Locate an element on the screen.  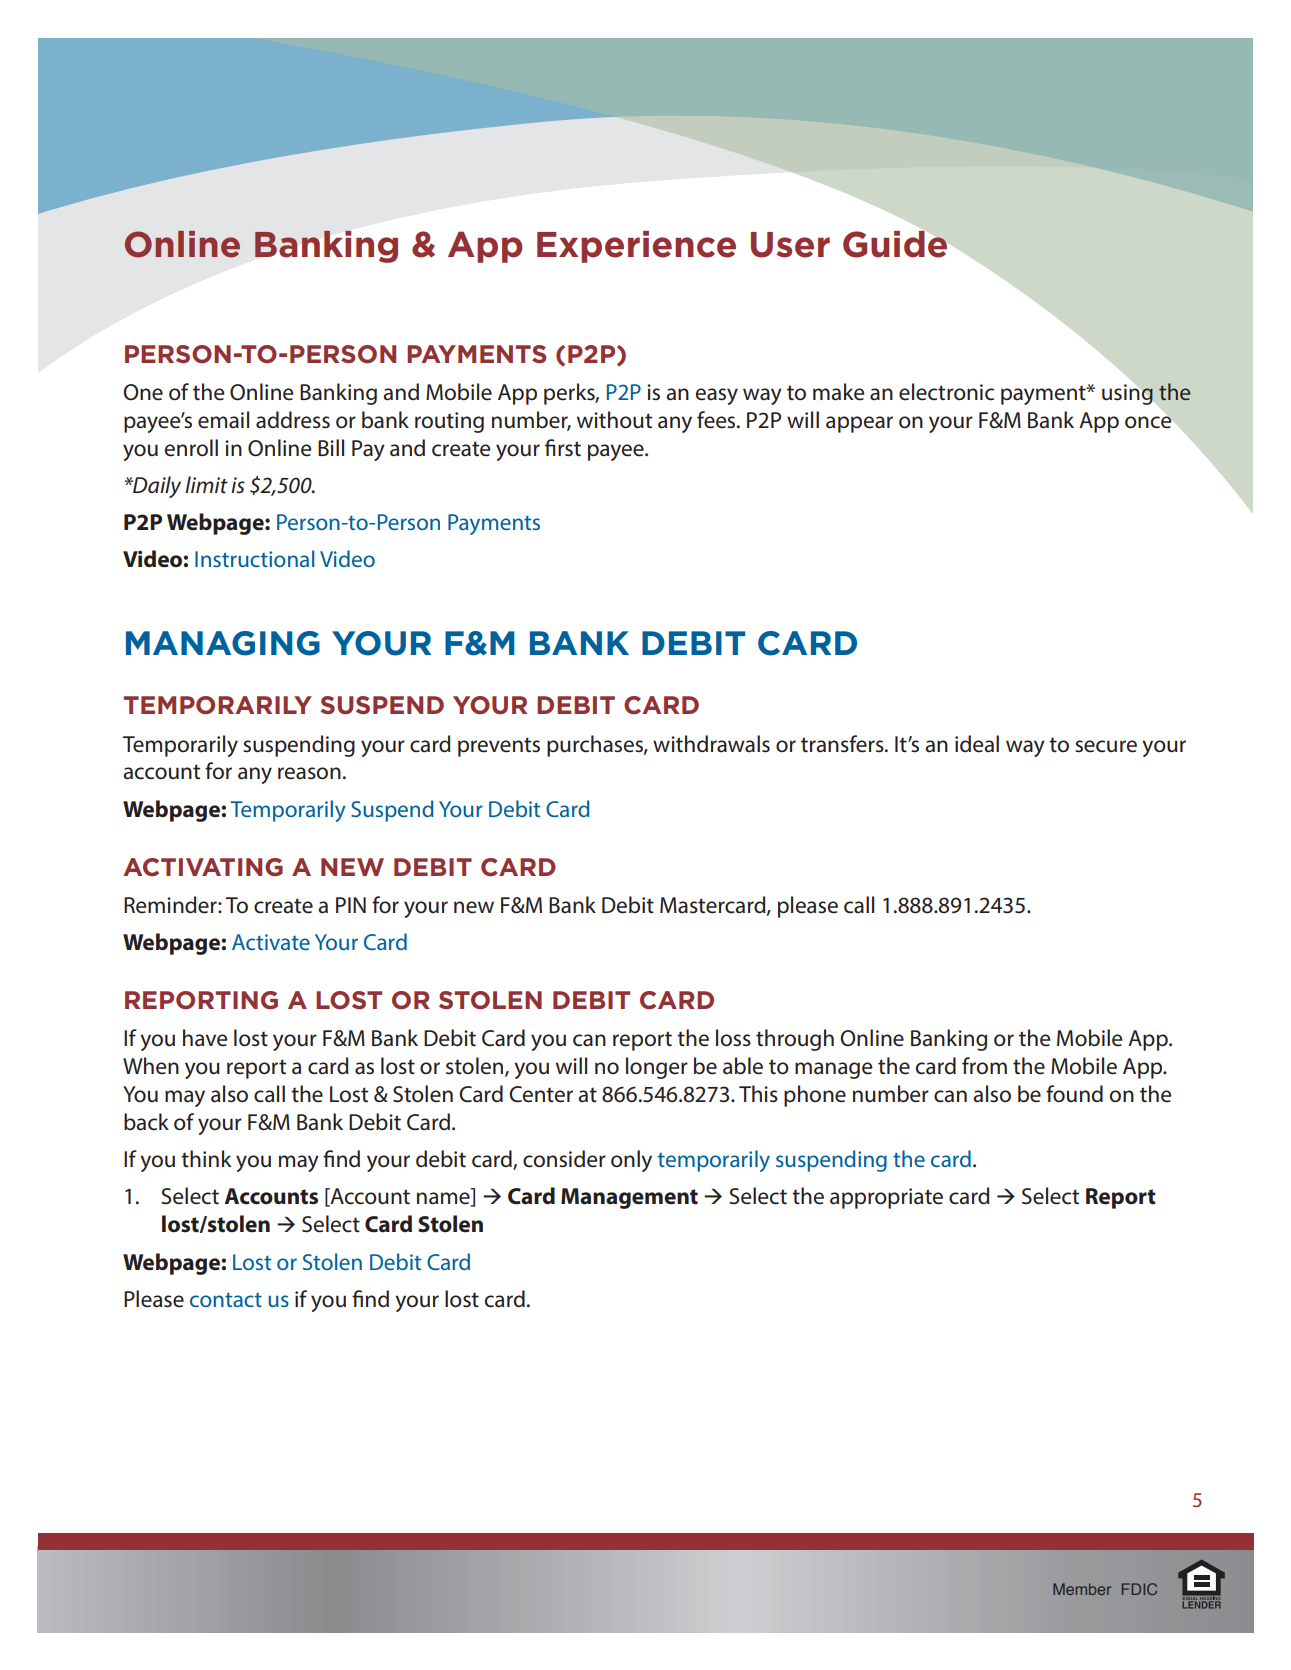
Member is located at coordinates (1082, 1589).
